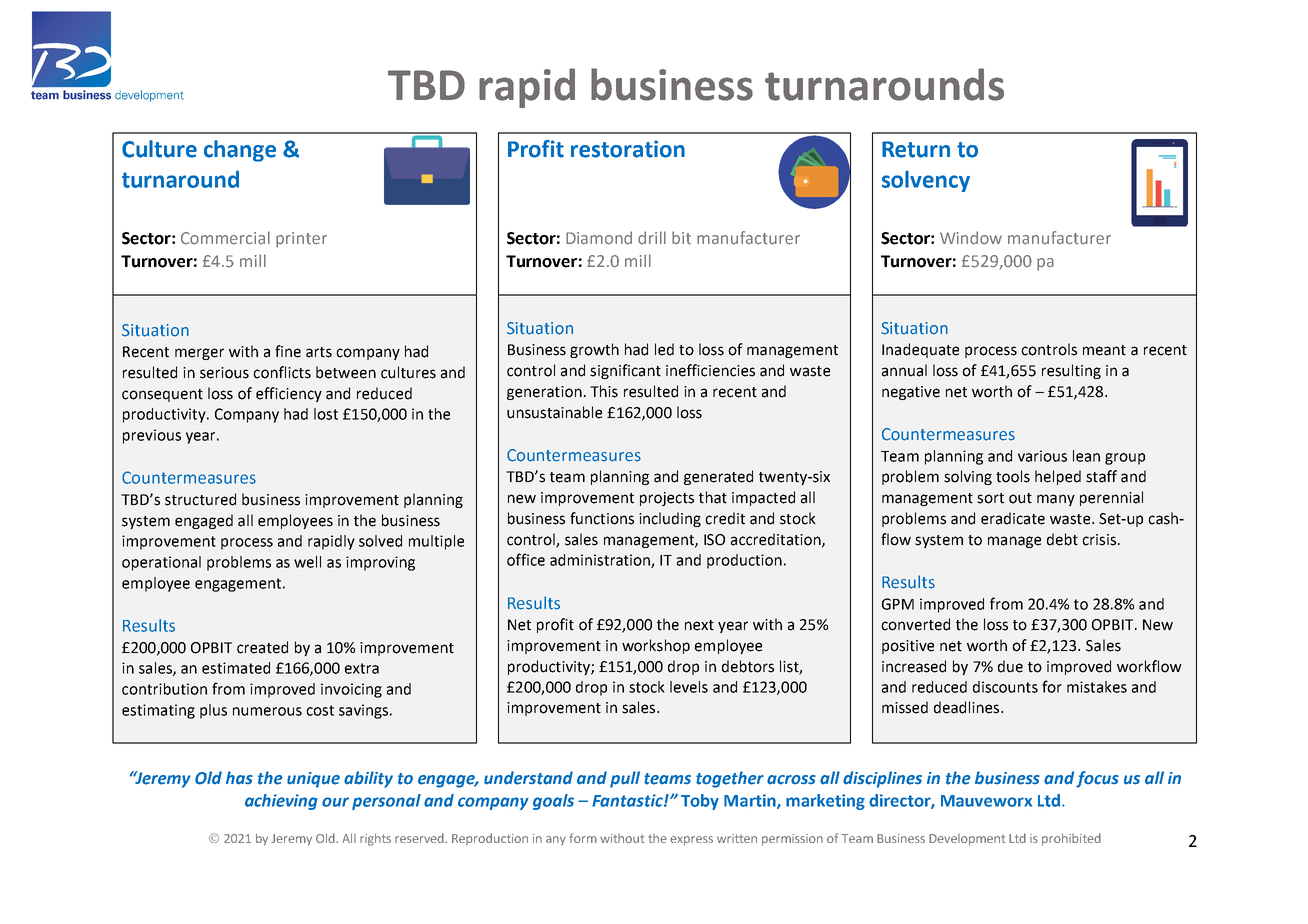  I want to click on change, so click(240, 151).
